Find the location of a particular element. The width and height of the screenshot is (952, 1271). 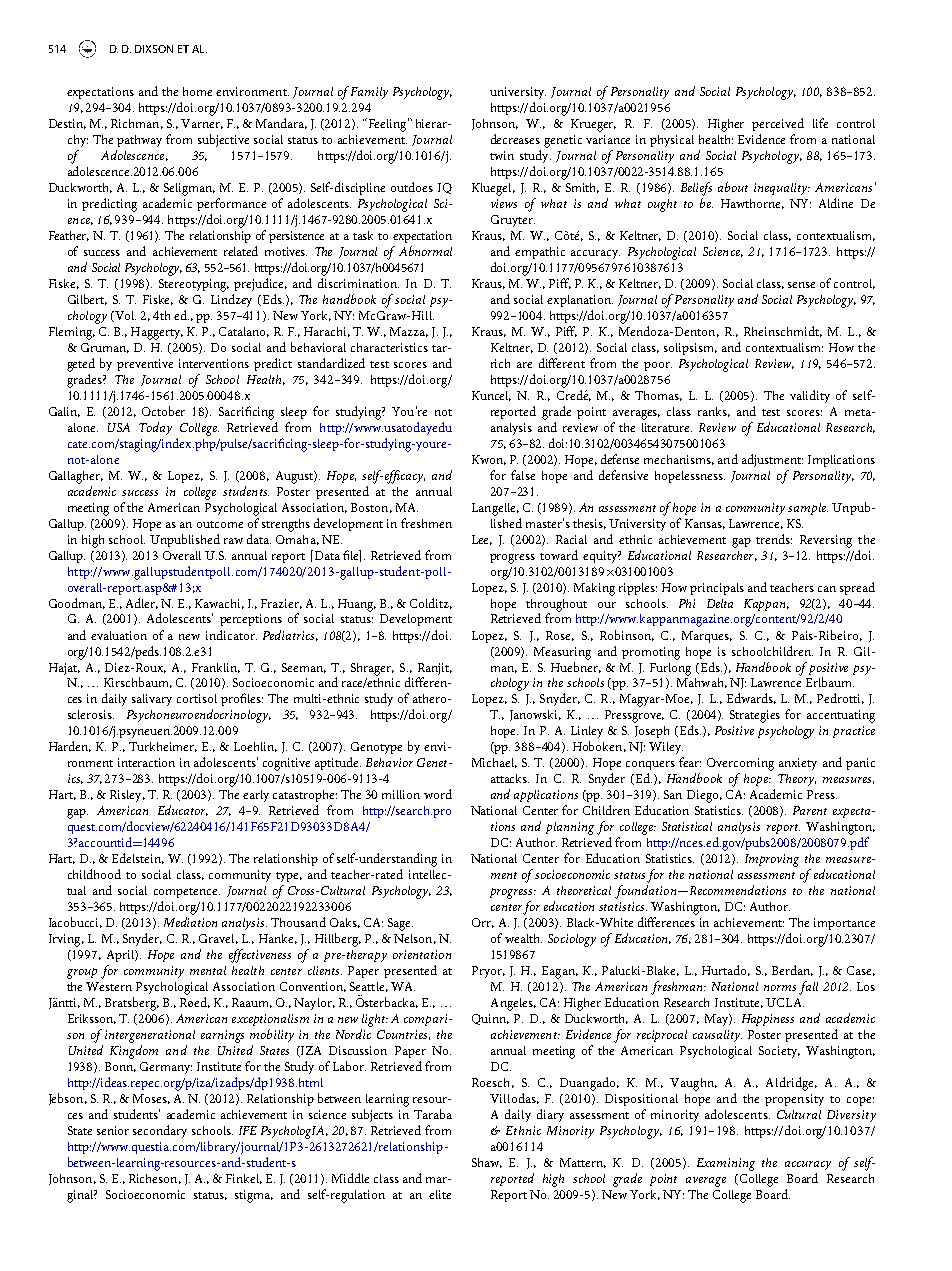

pathway is located at coordinates (139, 141).
